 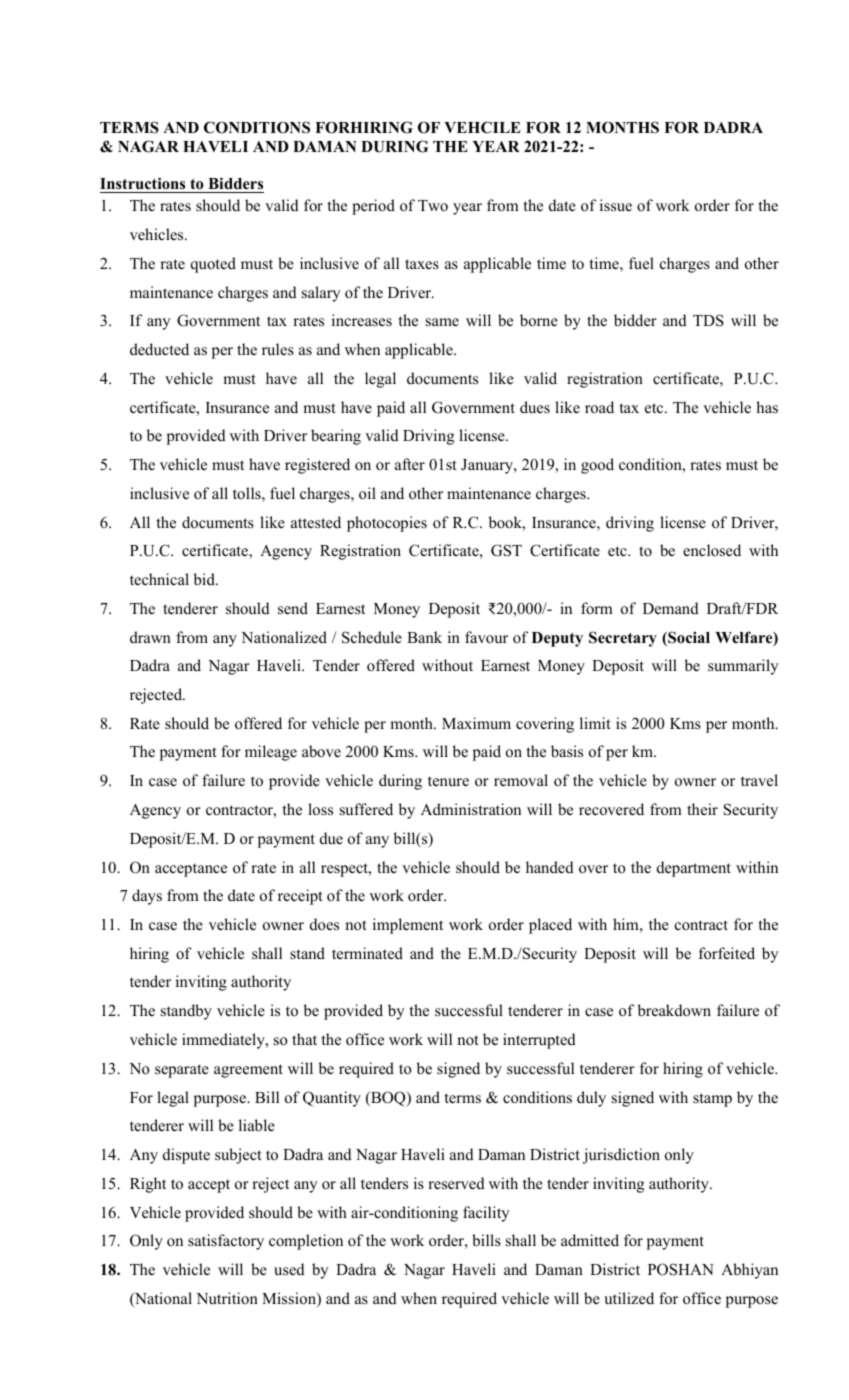 What do you see at coordinates (702, 809) in the page?
I see `their` at bounding box center [702, 809].
